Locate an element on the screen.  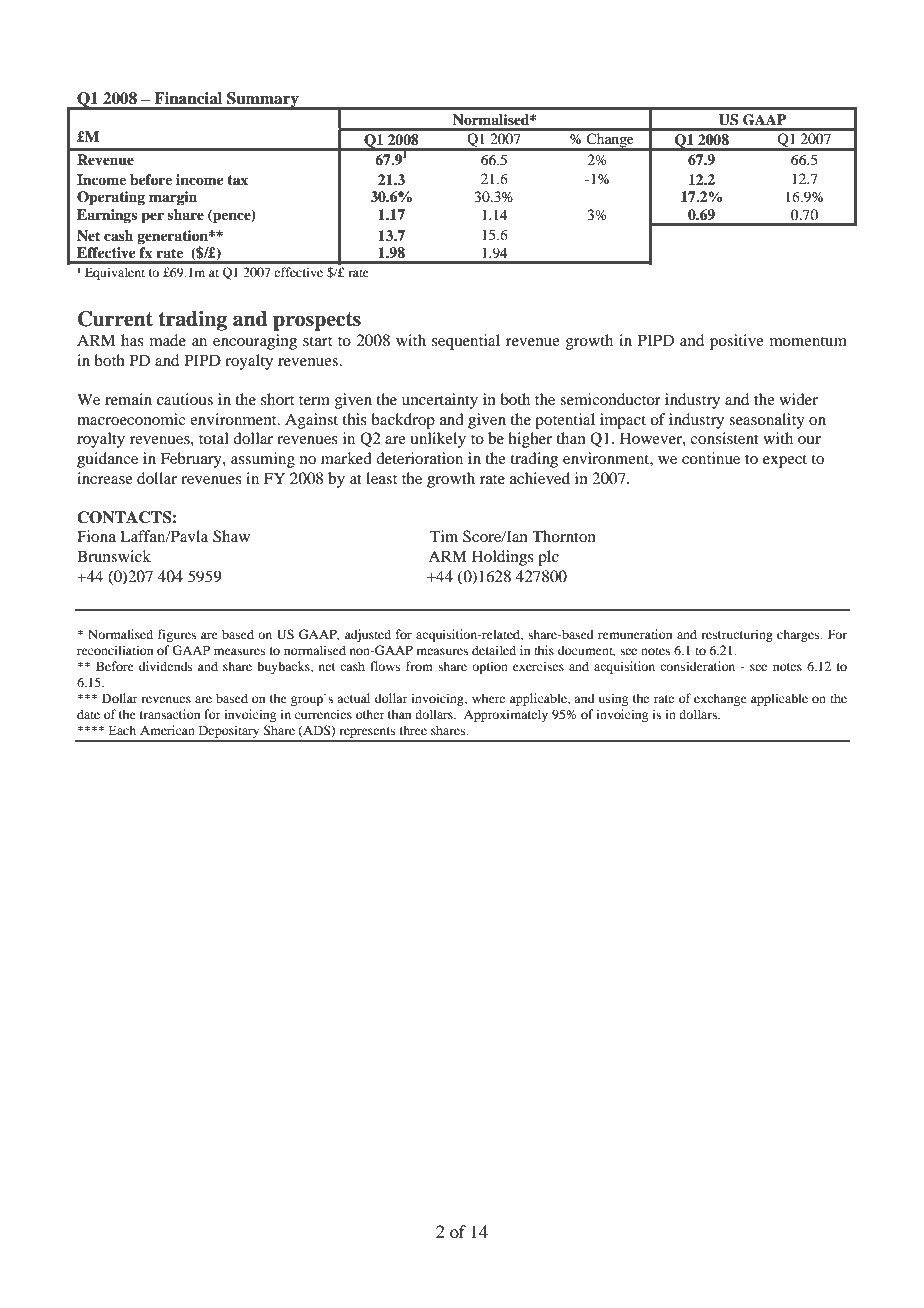
three is located at coordinates (413, 730).
